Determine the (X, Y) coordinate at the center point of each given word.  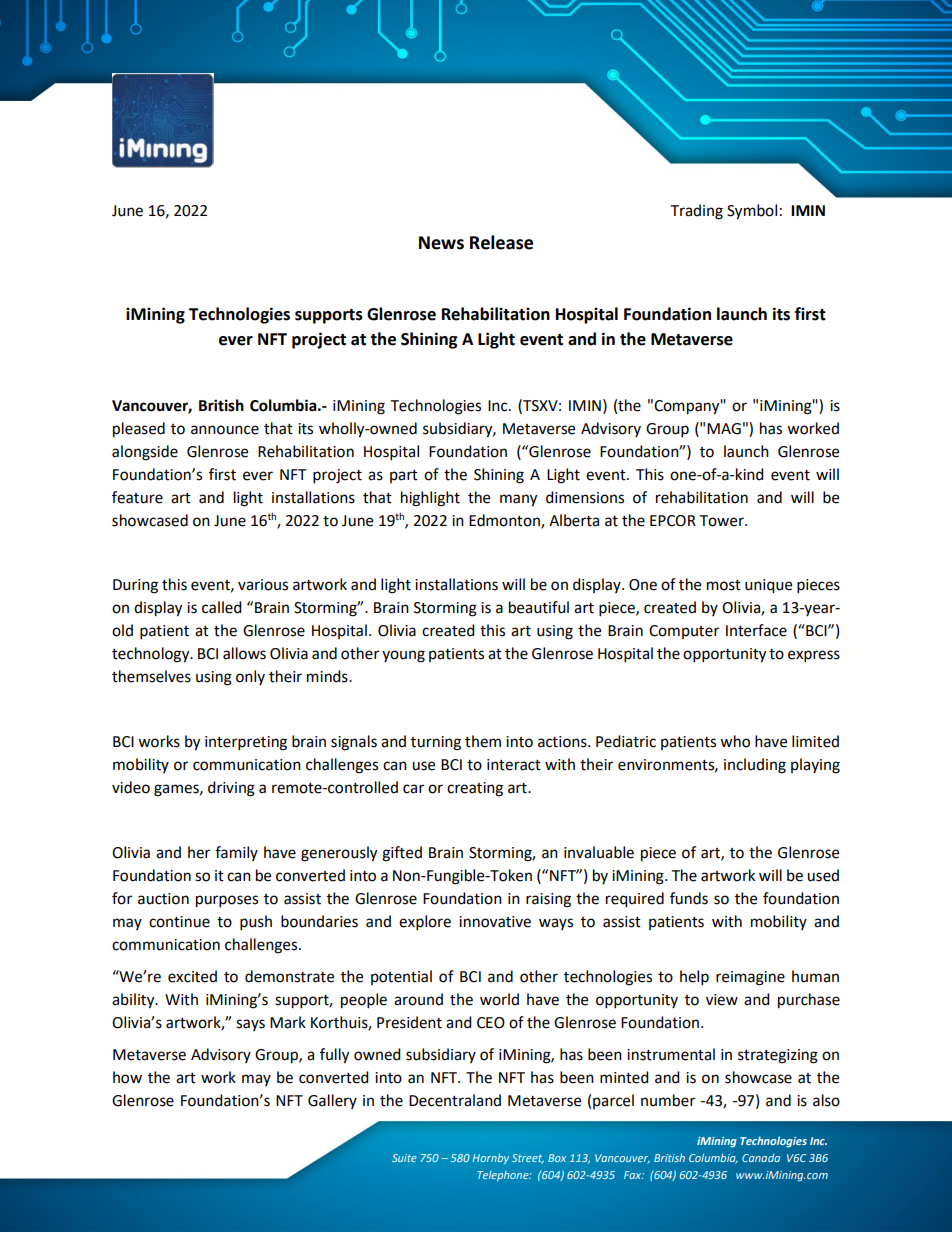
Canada (761, 1158)
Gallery (332, 1101)
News (441, 243)
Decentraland (455, 1100)
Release (501, 242)
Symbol (752, 212)
